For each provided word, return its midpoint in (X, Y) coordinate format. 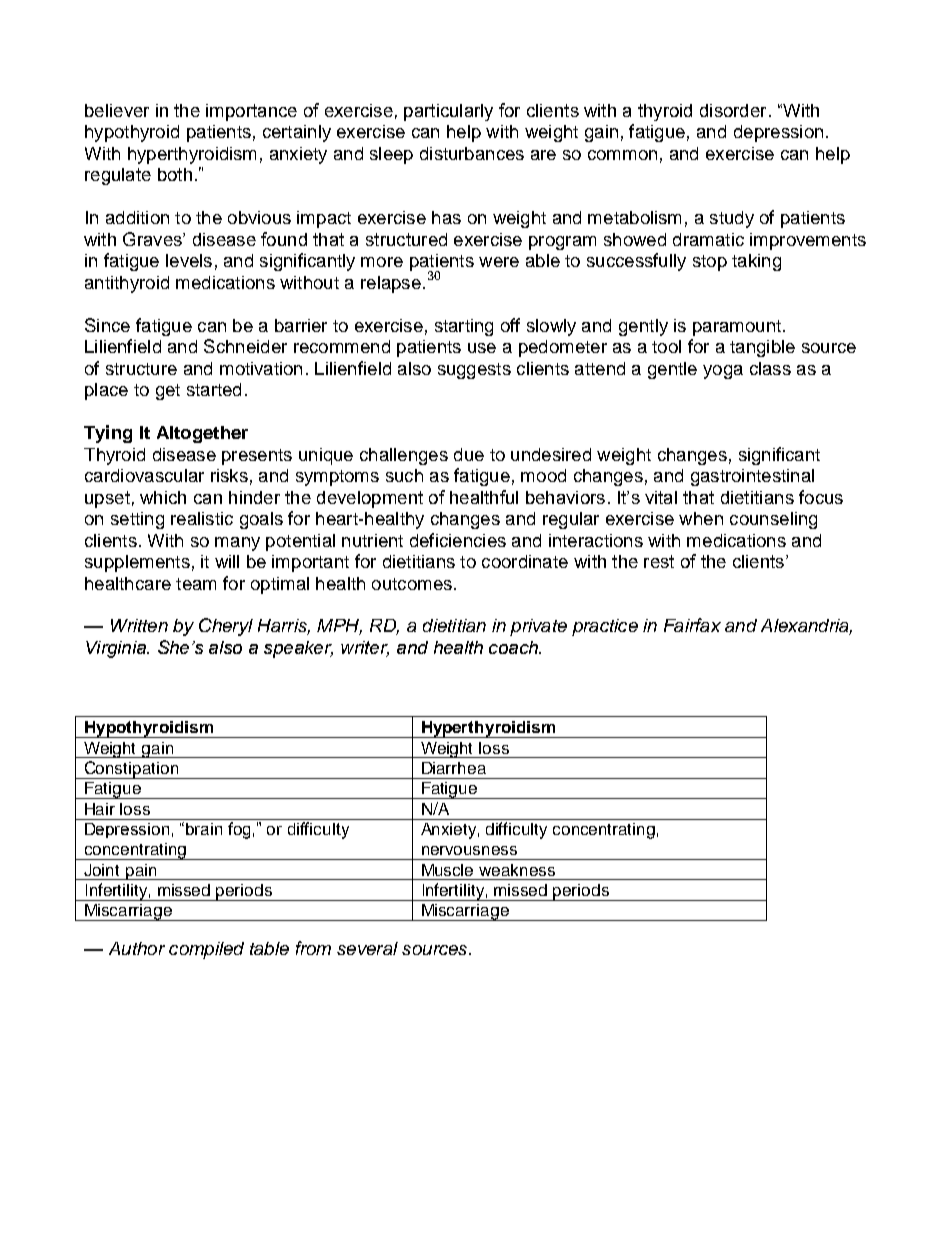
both (175, 174)
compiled (206, 950)
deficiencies (458, 540)
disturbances (472, 153)
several (367, 948)
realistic (202, 518)
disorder (733, 110)
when (701, 518)
